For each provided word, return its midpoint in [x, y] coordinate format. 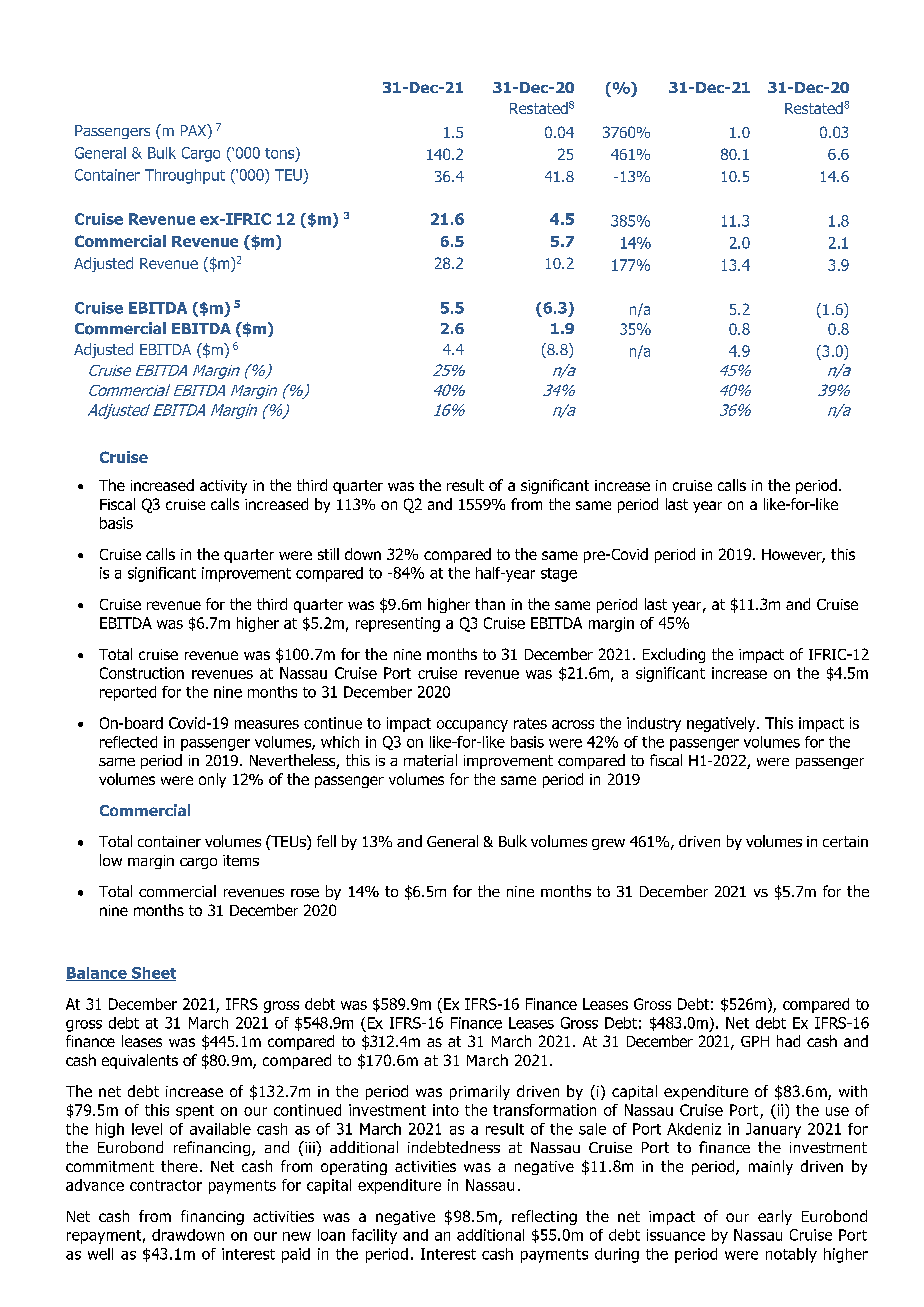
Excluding [674, 655]
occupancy [472, 726]
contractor [166, 1185]
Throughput [185, 176]
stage [559, 575]
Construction [142, 673]
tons [281, 154]
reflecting [544, 1217]
